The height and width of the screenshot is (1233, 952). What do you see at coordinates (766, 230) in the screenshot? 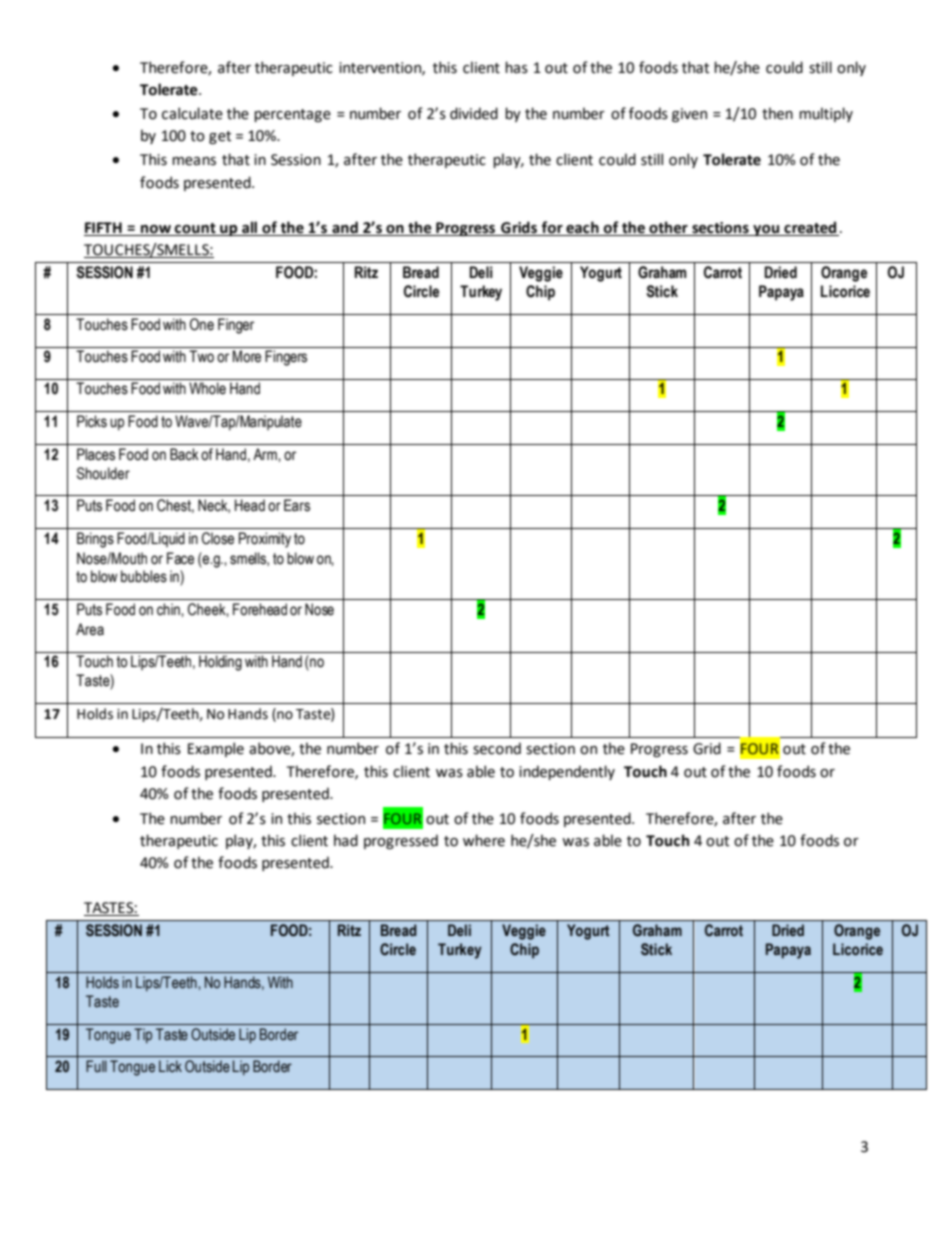
I see `you` at bounding box center [766, 230].
